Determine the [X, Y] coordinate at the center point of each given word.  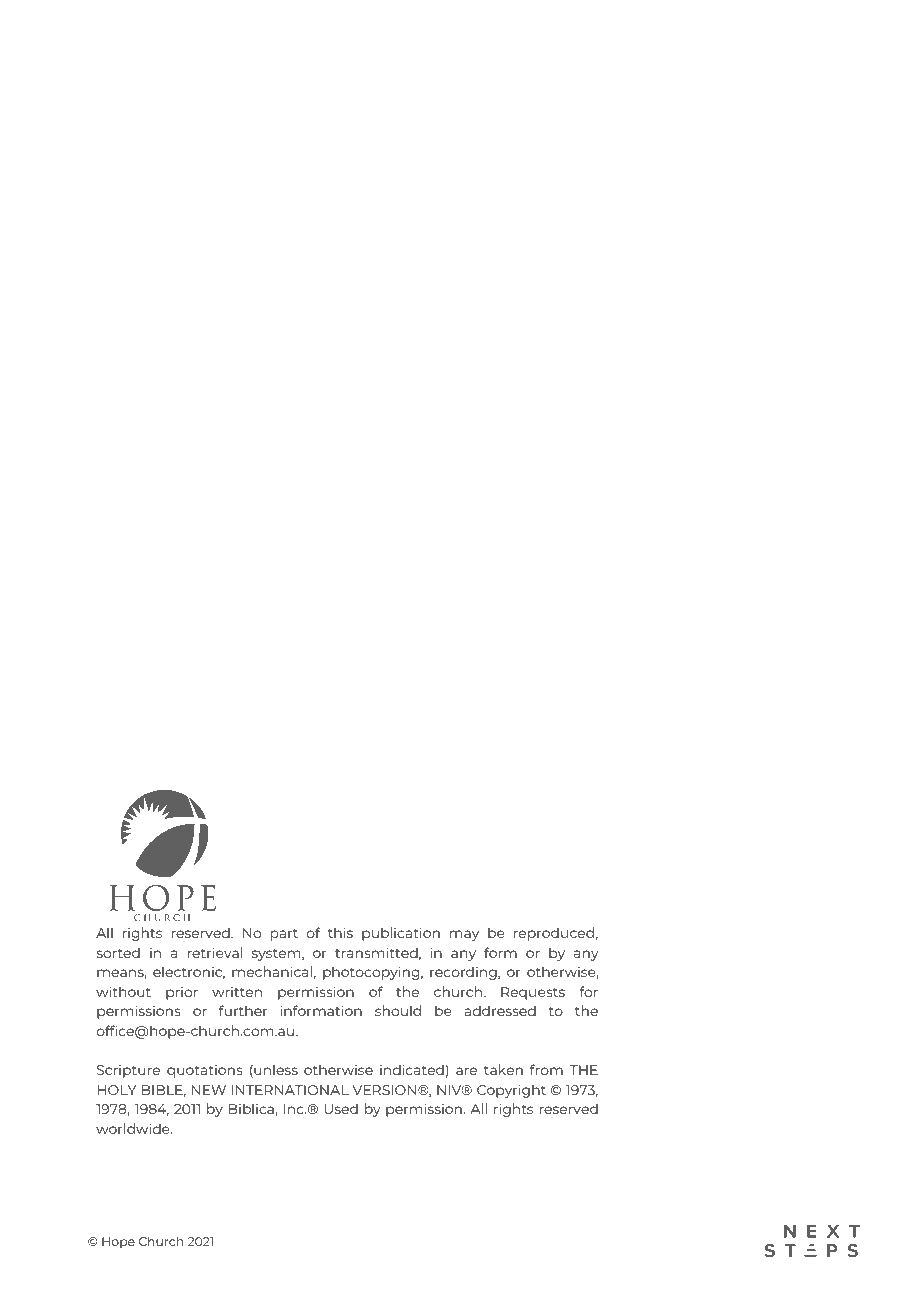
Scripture [128, 1071]
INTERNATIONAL [290, 1090]
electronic [189, 972]
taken [503, 1069]
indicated [412, 1069]
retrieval [215, 952]
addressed [500, 1010]
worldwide [134, 1128]
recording [464, 973]
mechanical [272, 971]
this [340, 932]
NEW [209, 1090]
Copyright [511, 1091]
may [464, 935]
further [243, 1010]
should [398, 1010]
